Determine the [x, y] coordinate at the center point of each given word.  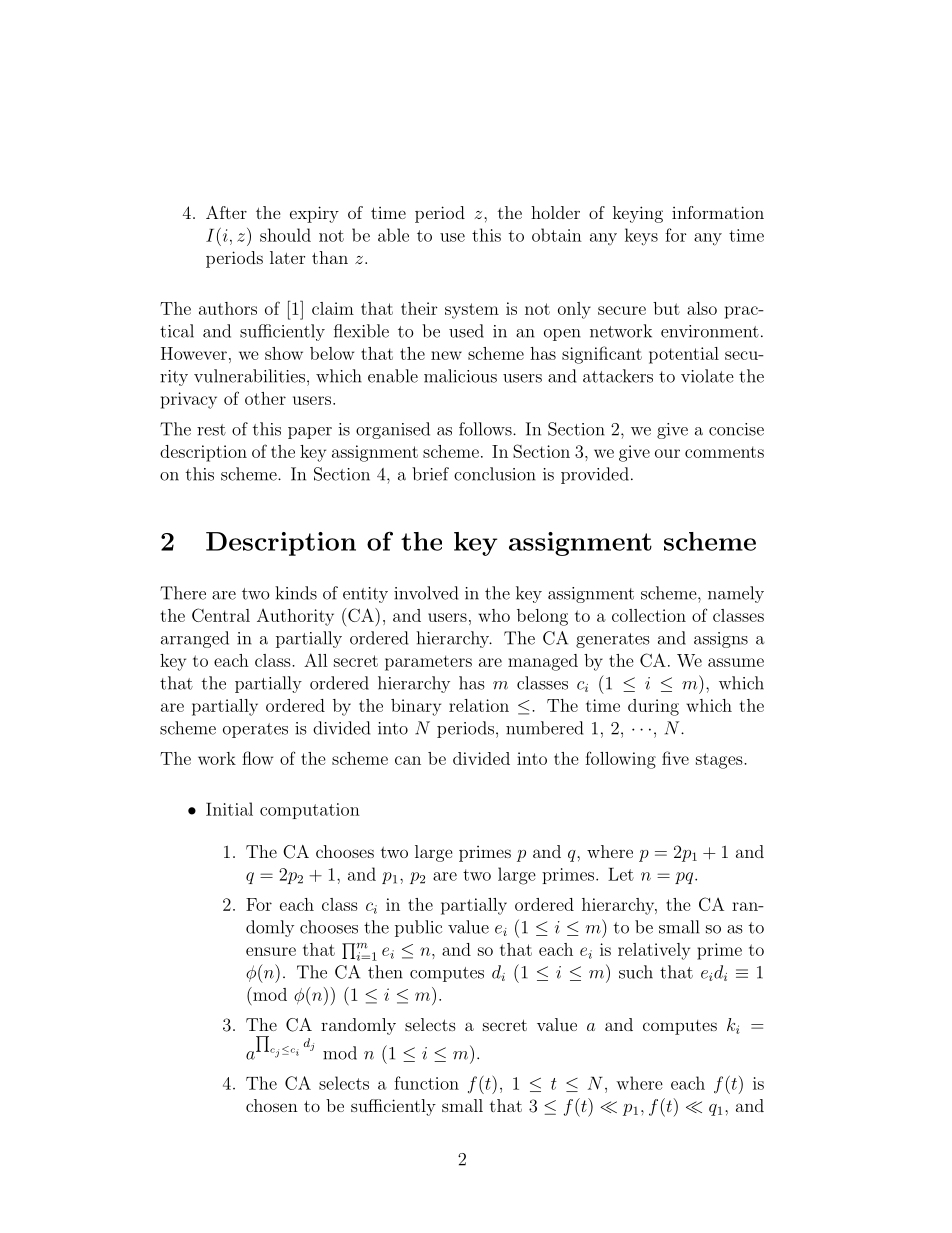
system [472, 311]
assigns [721, 640]
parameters [428, 663]
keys [641, 237]
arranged [195, 639]
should [285, 235]
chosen [272, 1105]
